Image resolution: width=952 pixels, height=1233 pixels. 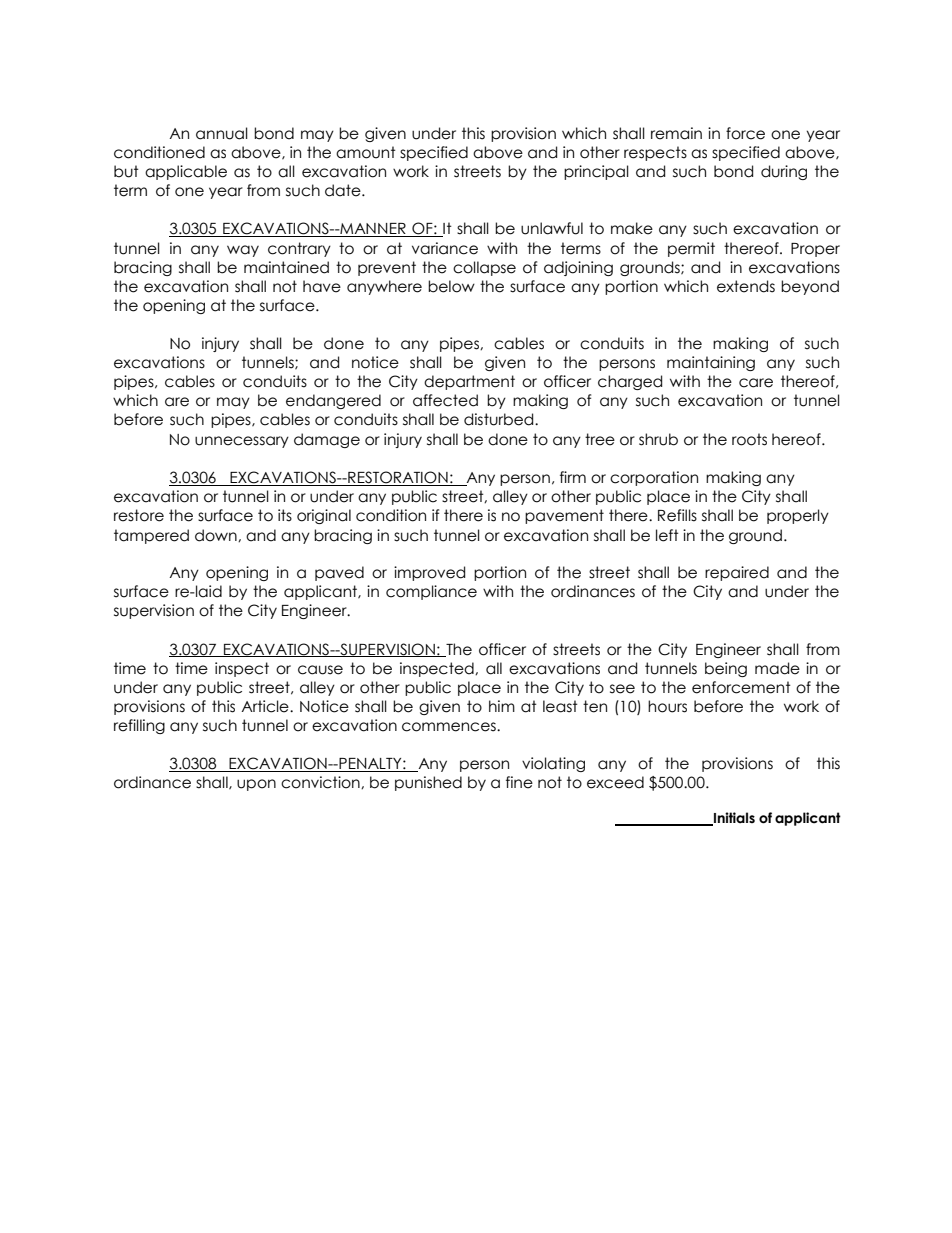 I want to click on applicable, so click(x=186, y=172).
